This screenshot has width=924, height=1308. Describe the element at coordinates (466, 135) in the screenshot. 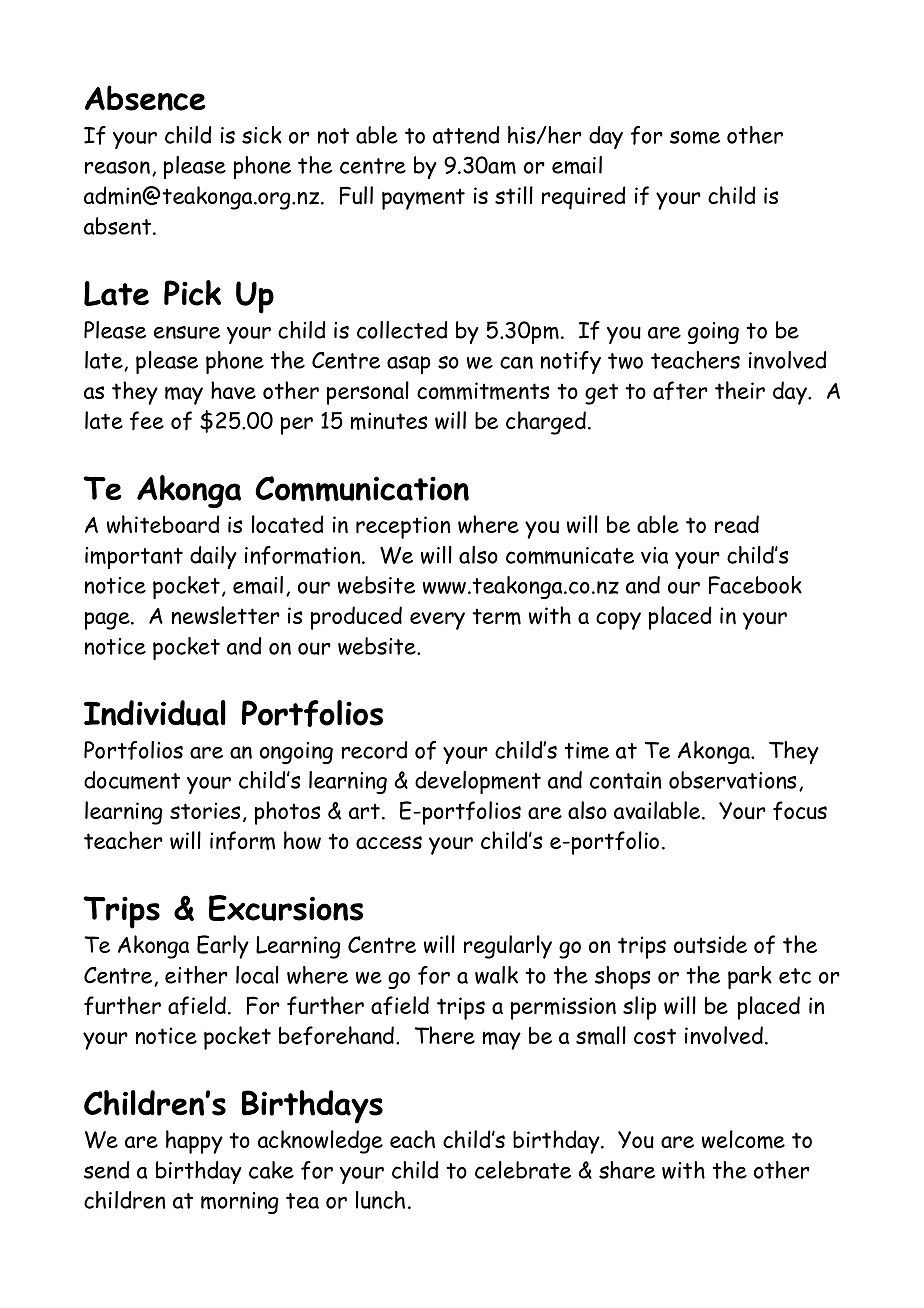

I see `attend` at that location.
